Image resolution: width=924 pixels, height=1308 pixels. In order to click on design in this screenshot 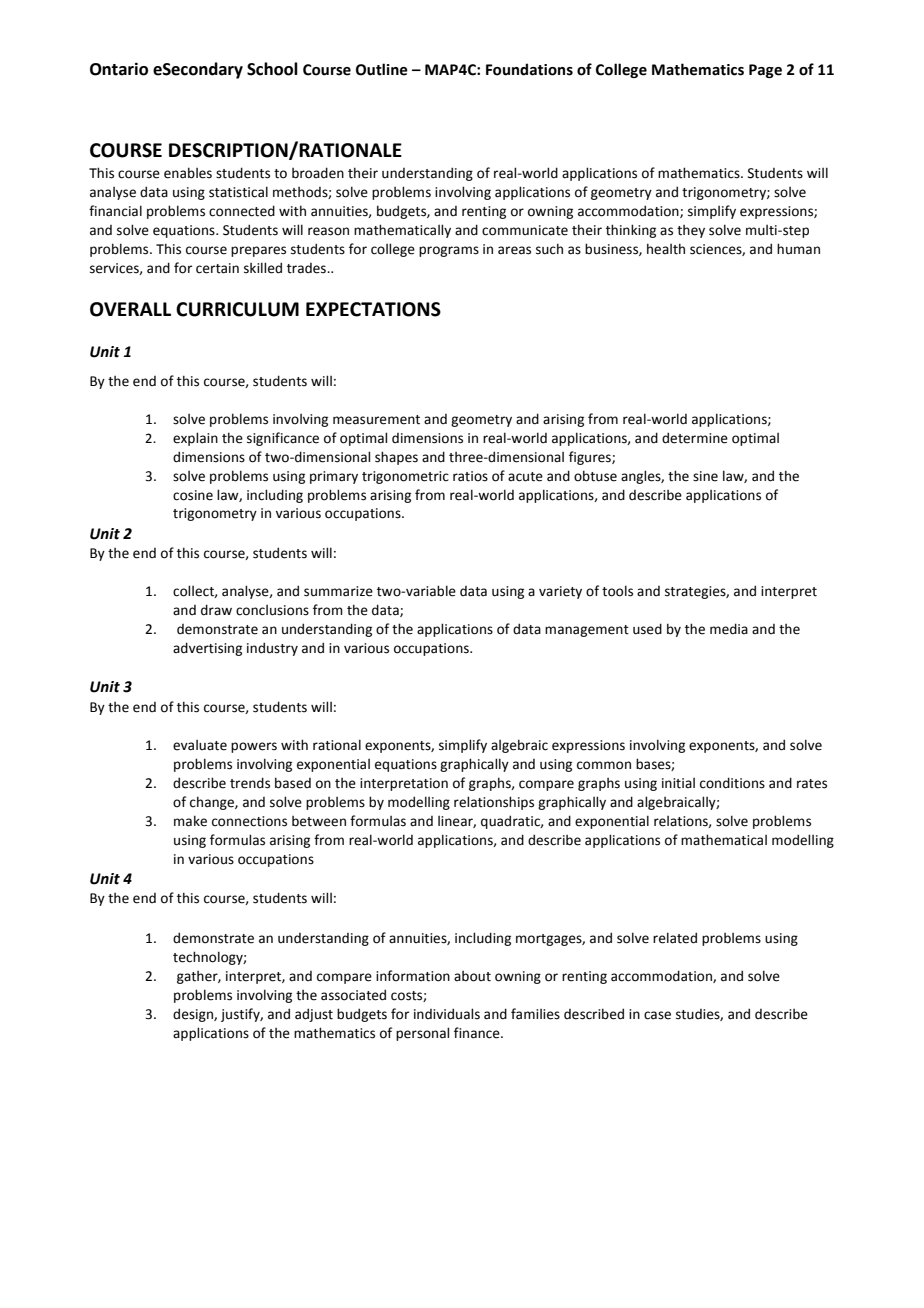, I will do `click(194, 1015)`.
